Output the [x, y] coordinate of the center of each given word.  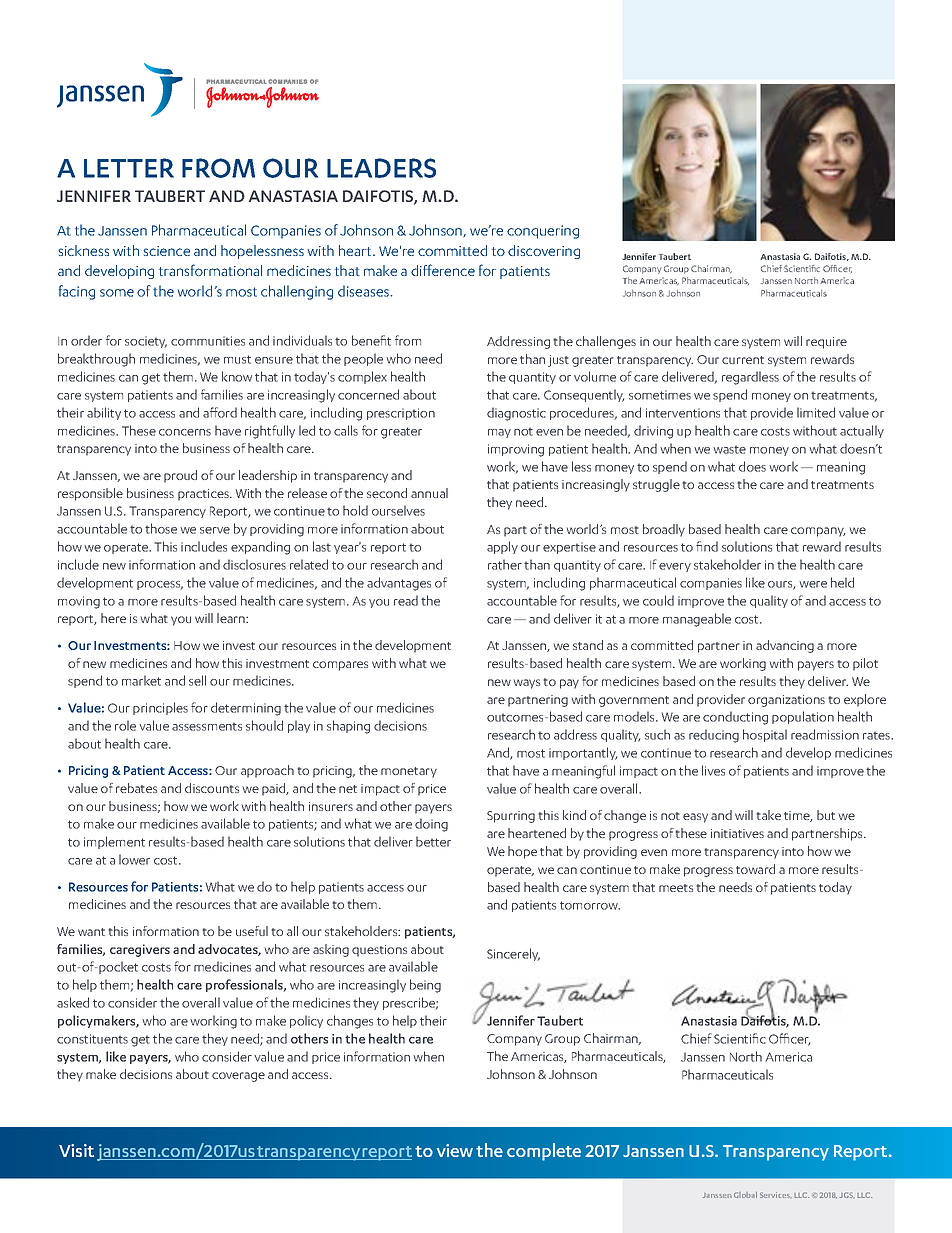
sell [197, 680]
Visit [76, 1150]
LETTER [129, 168]
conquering [543, 232]
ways [526, 684]
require [826, 343]
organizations [786, 701]
